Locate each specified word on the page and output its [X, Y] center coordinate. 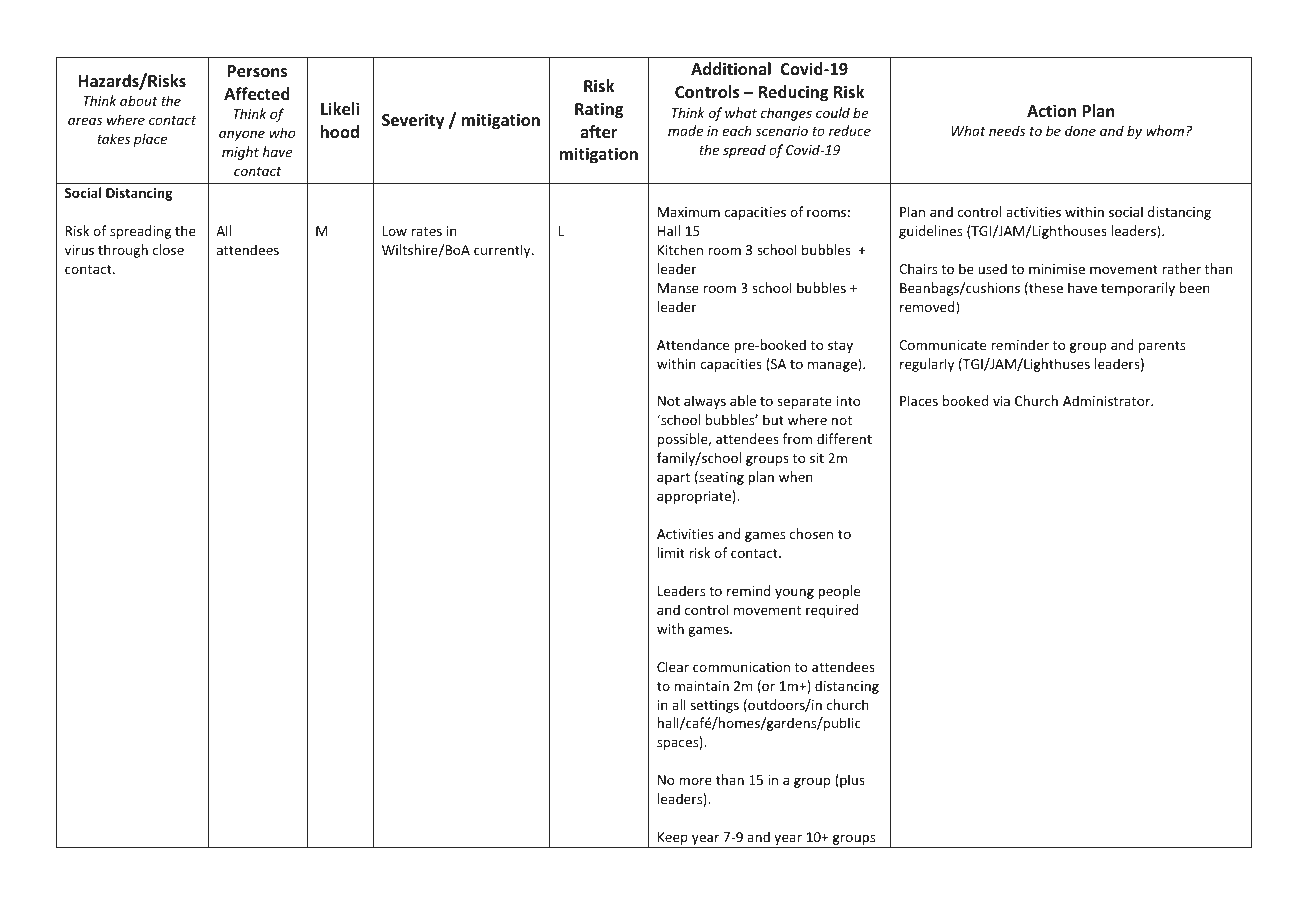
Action [1051, 110]
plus [851, 781]
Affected [257, 94]
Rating [599, 110]
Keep [673, 840]
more [695, 781]
